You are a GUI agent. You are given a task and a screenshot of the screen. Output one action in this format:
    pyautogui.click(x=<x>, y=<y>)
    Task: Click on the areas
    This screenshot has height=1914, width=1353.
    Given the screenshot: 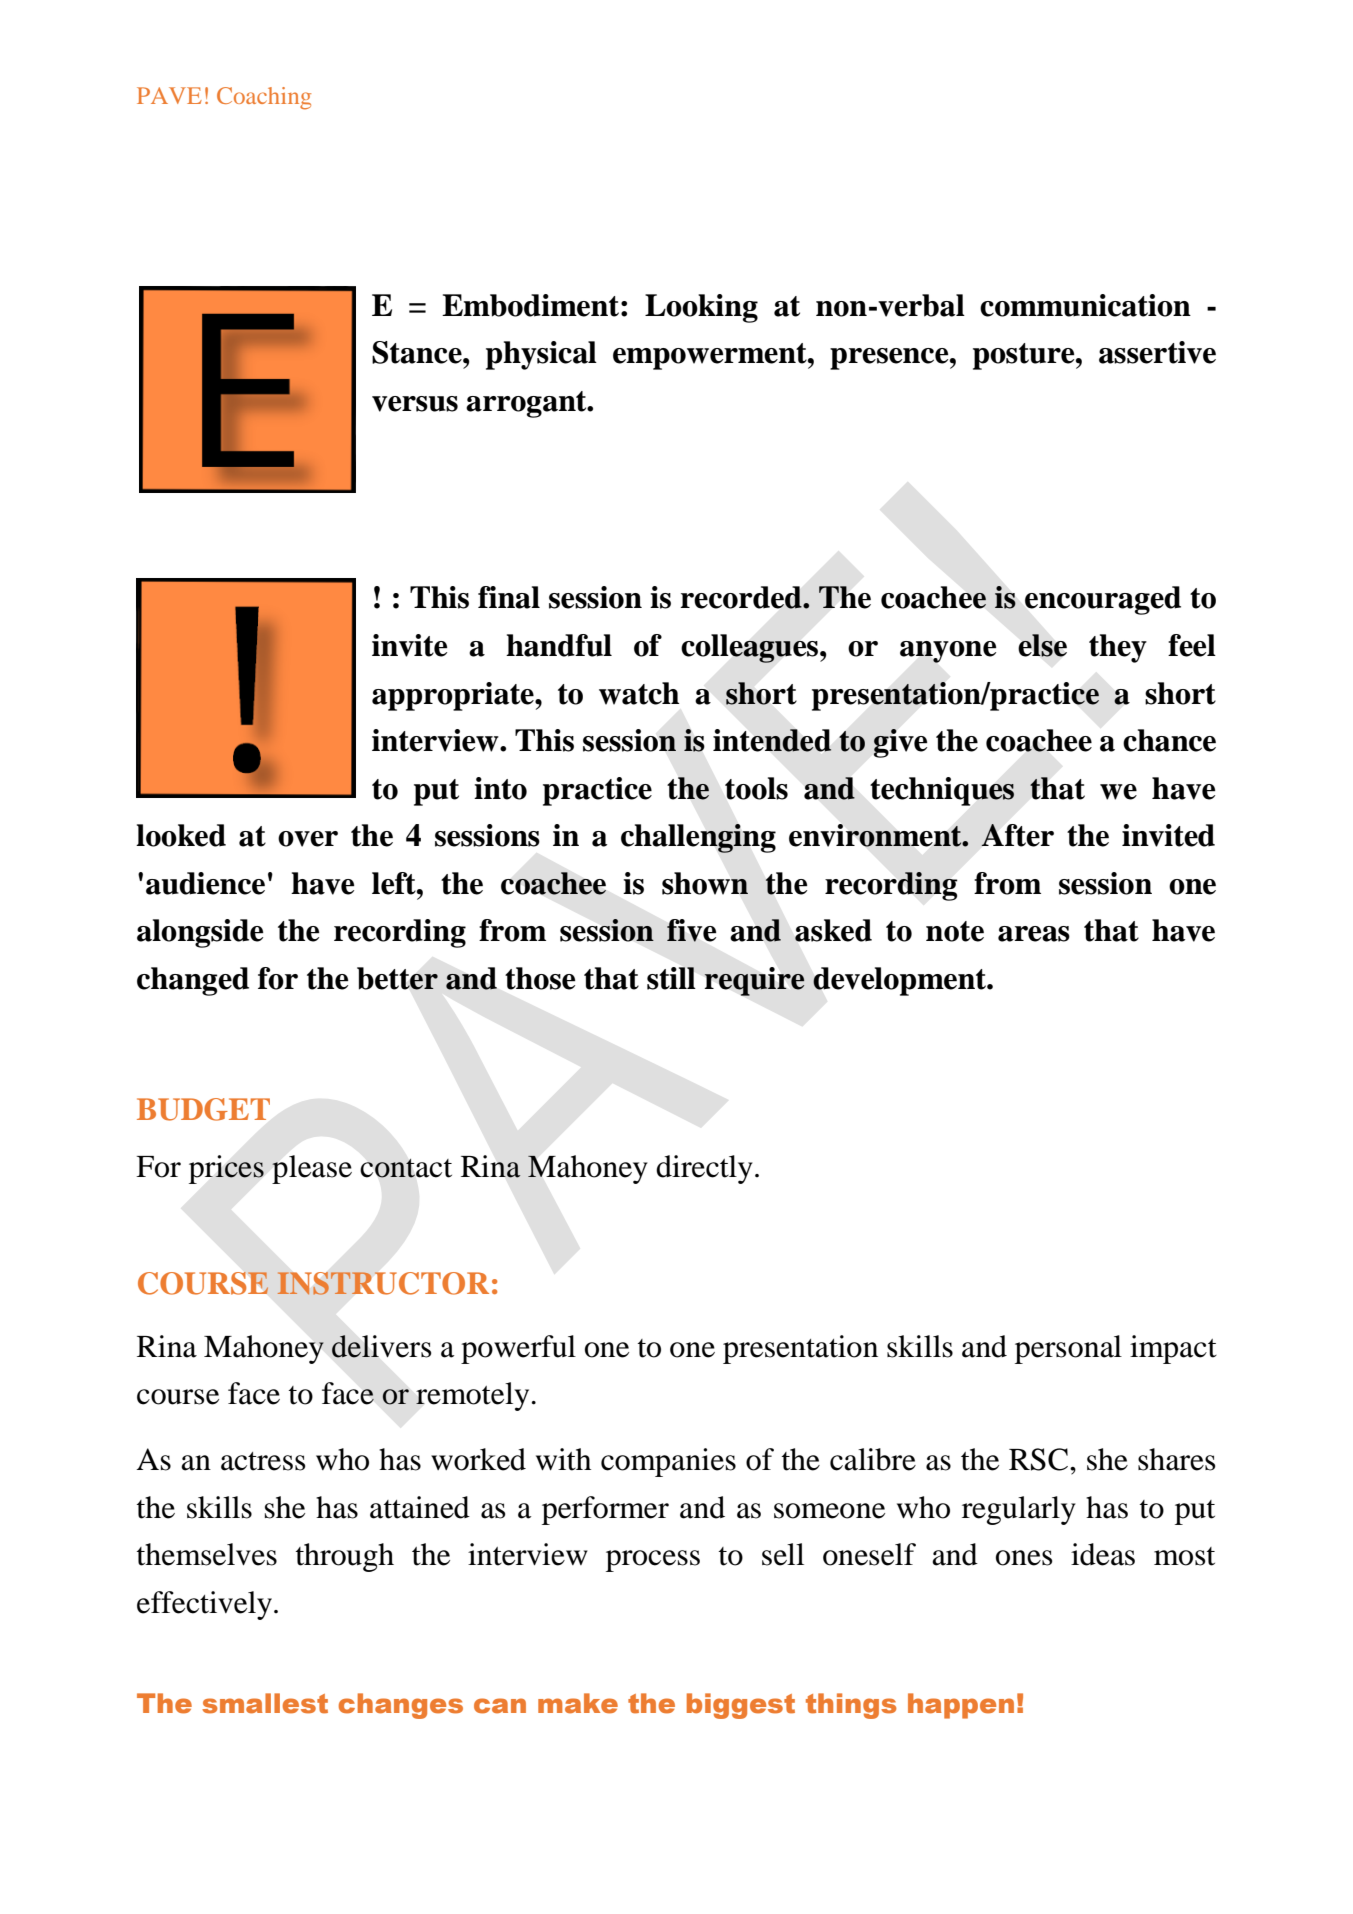 What is the action you would take?
    pyautogui.click(x=1034, y=934)
